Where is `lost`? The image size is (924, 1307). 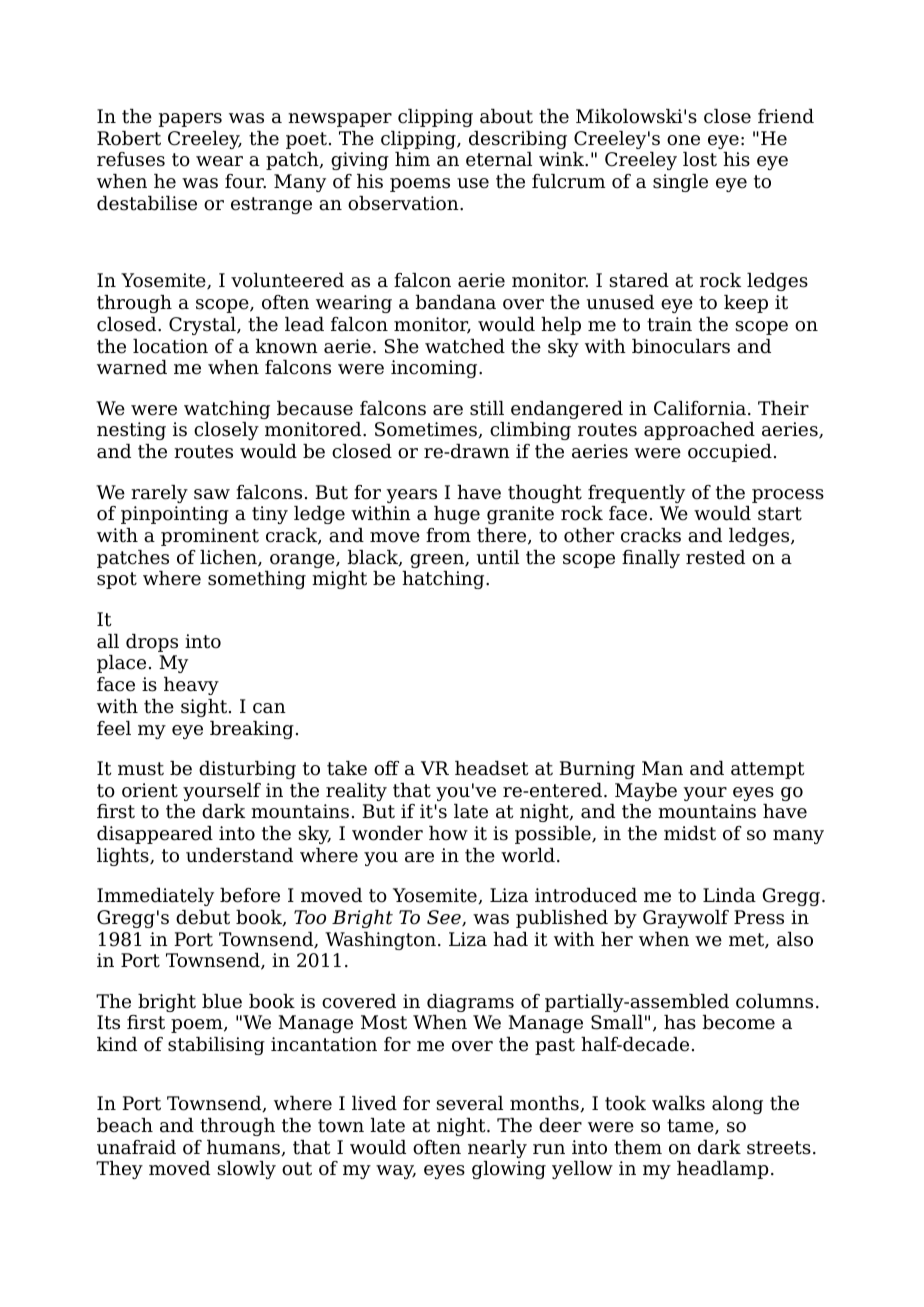 lost is located at coordinates (700, 159).
